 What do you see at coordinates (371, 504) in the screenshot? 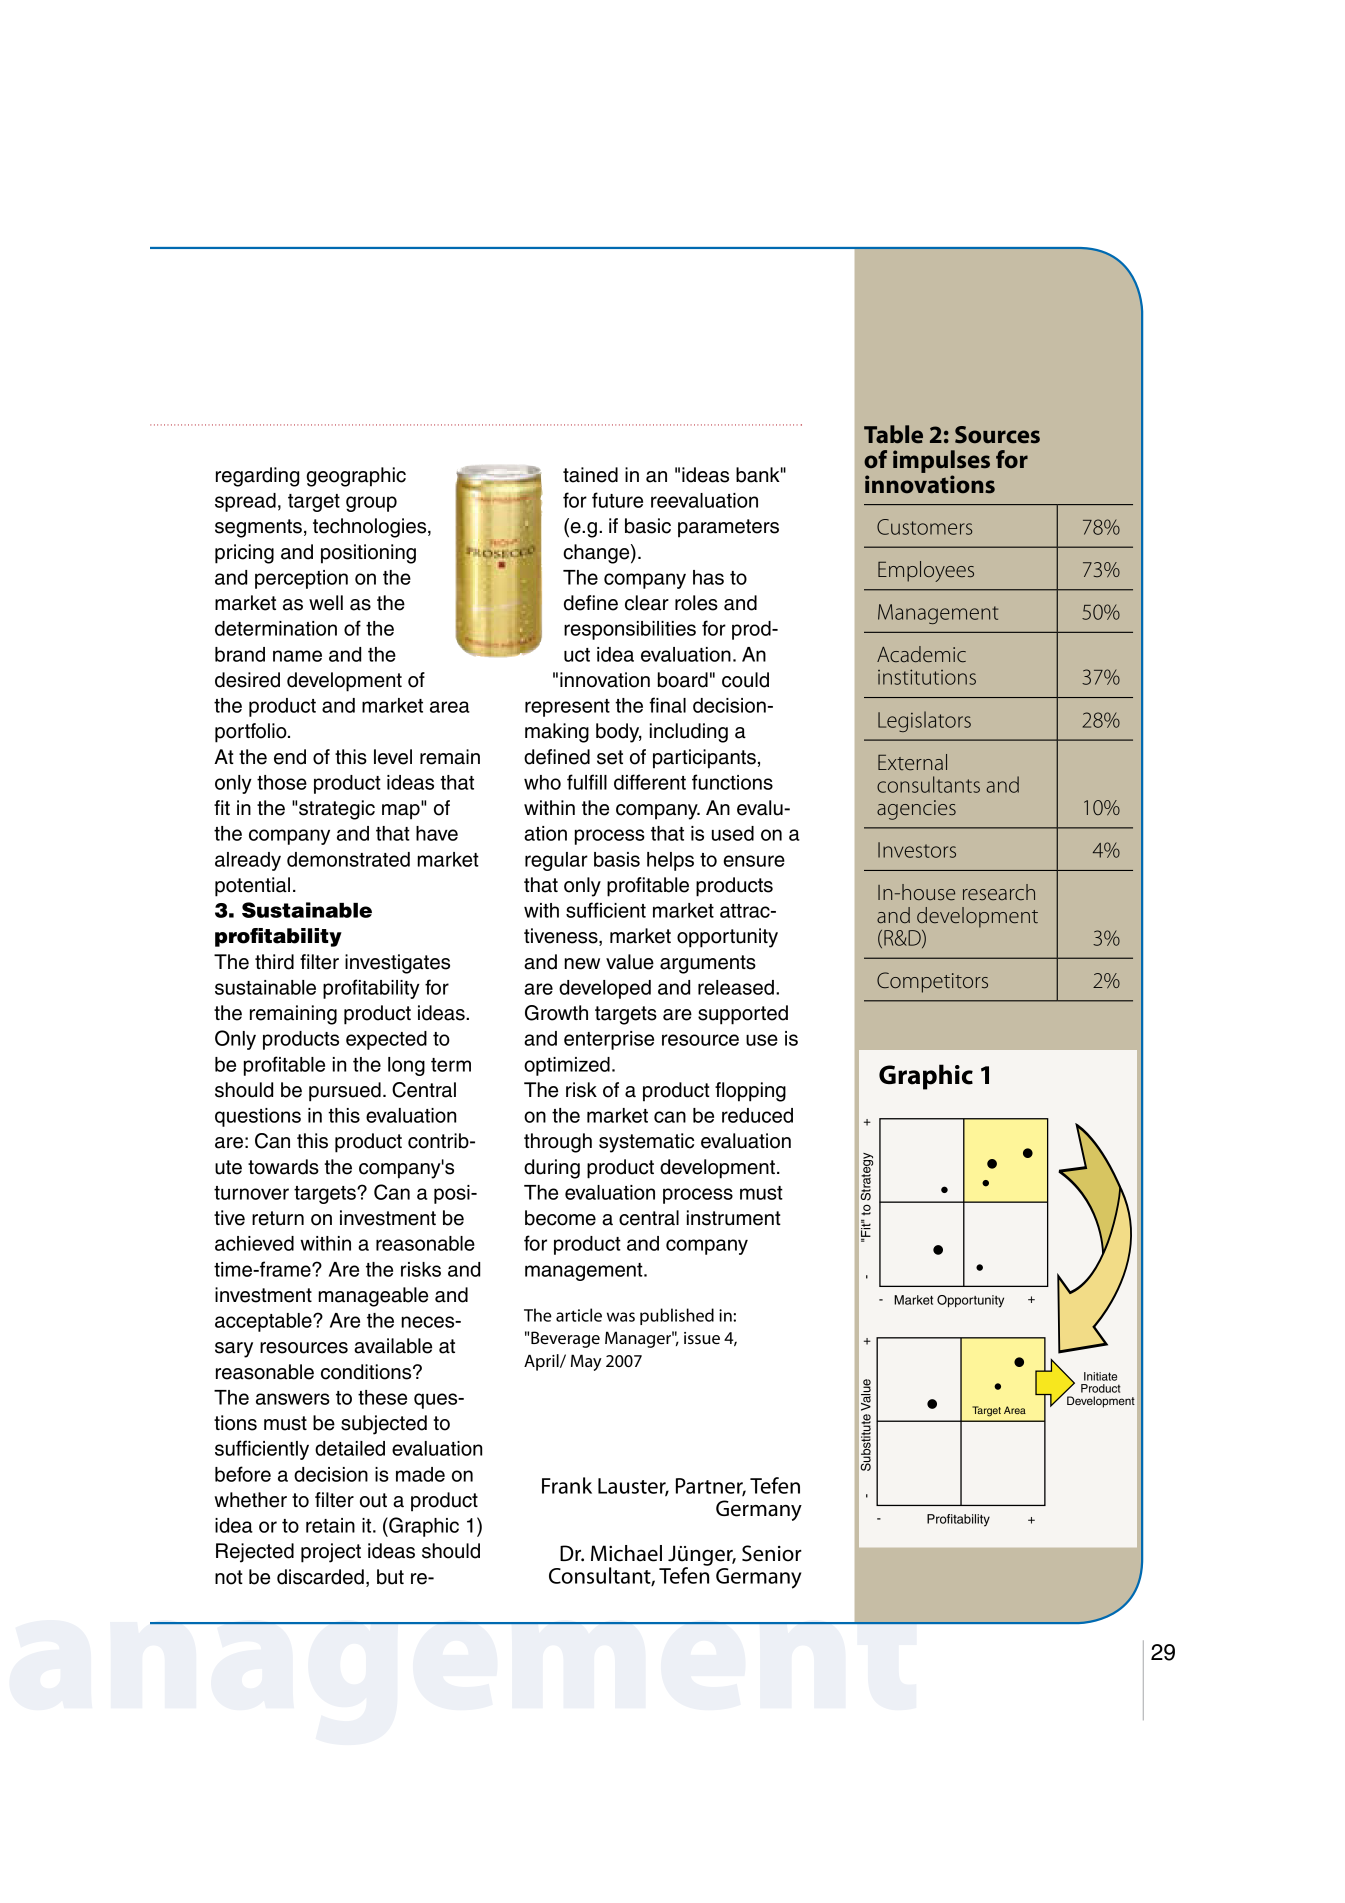
I see `group` at bounding box center [371, 504].
